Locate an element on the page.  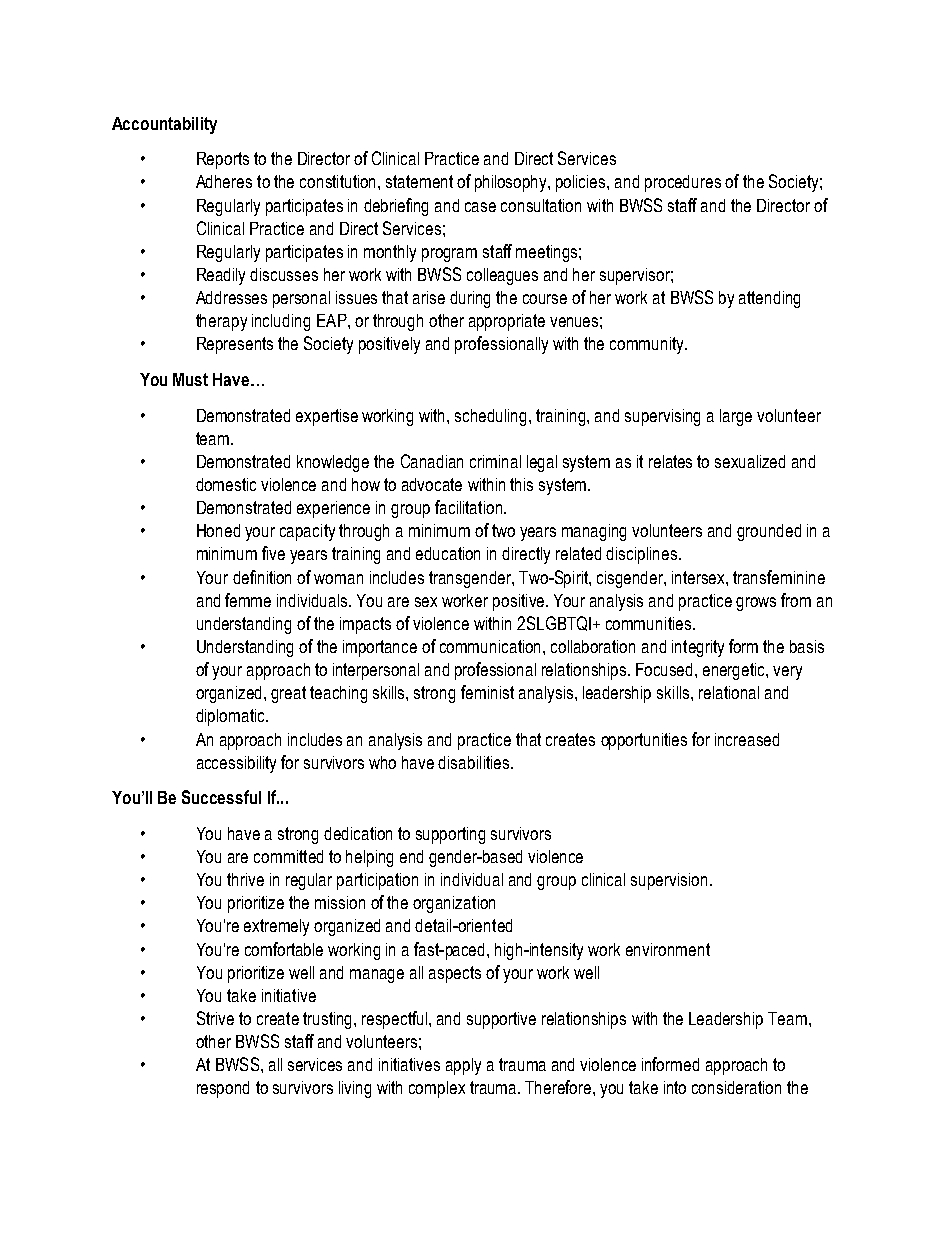
scheduling is located at coordinates (492, 417).
